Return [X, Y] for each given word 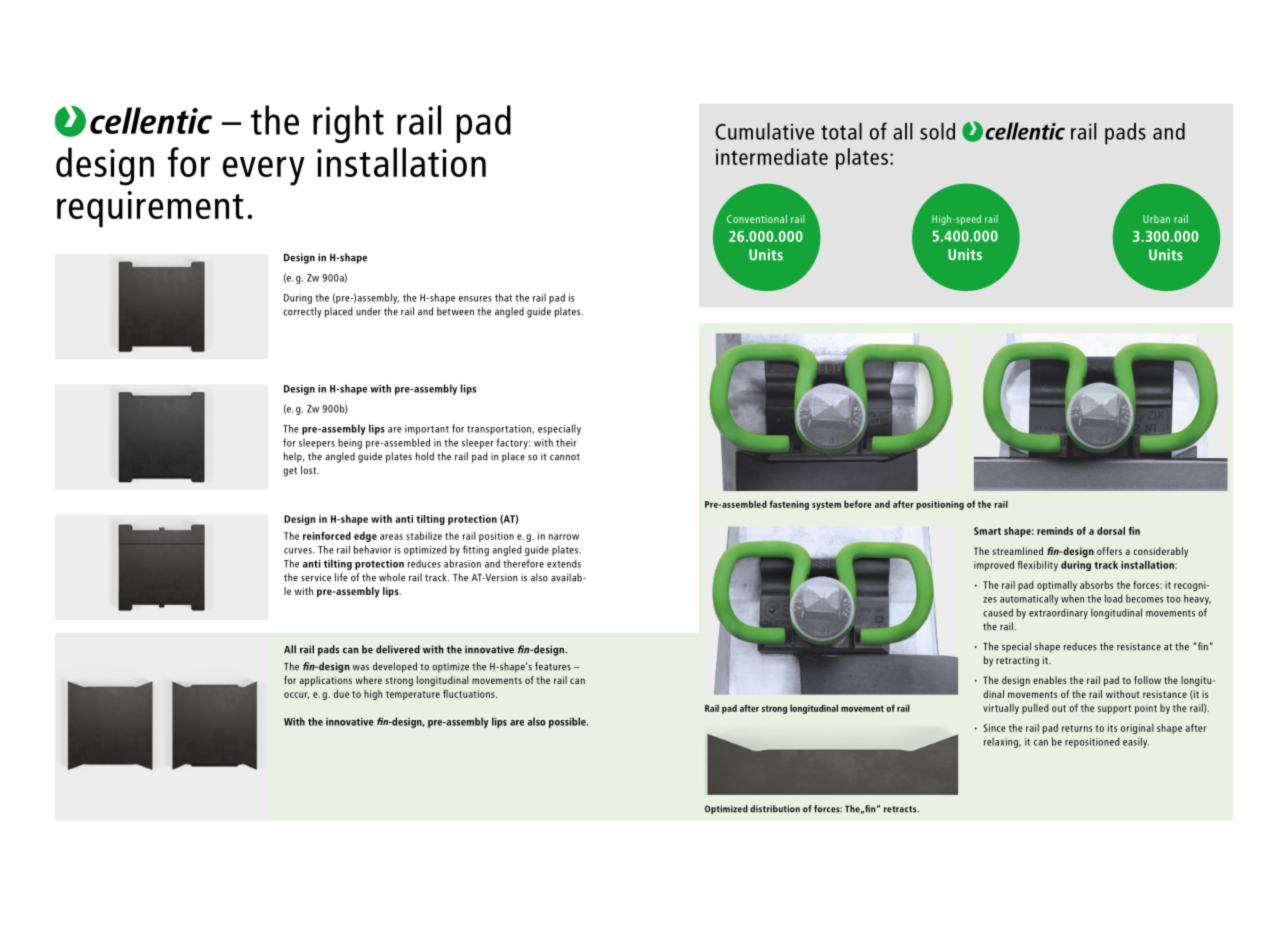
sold [937, 131]
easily [1136, 742]
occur [296, 695]
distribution [775, 809]
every [264, 171]
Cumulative [764, 131]
